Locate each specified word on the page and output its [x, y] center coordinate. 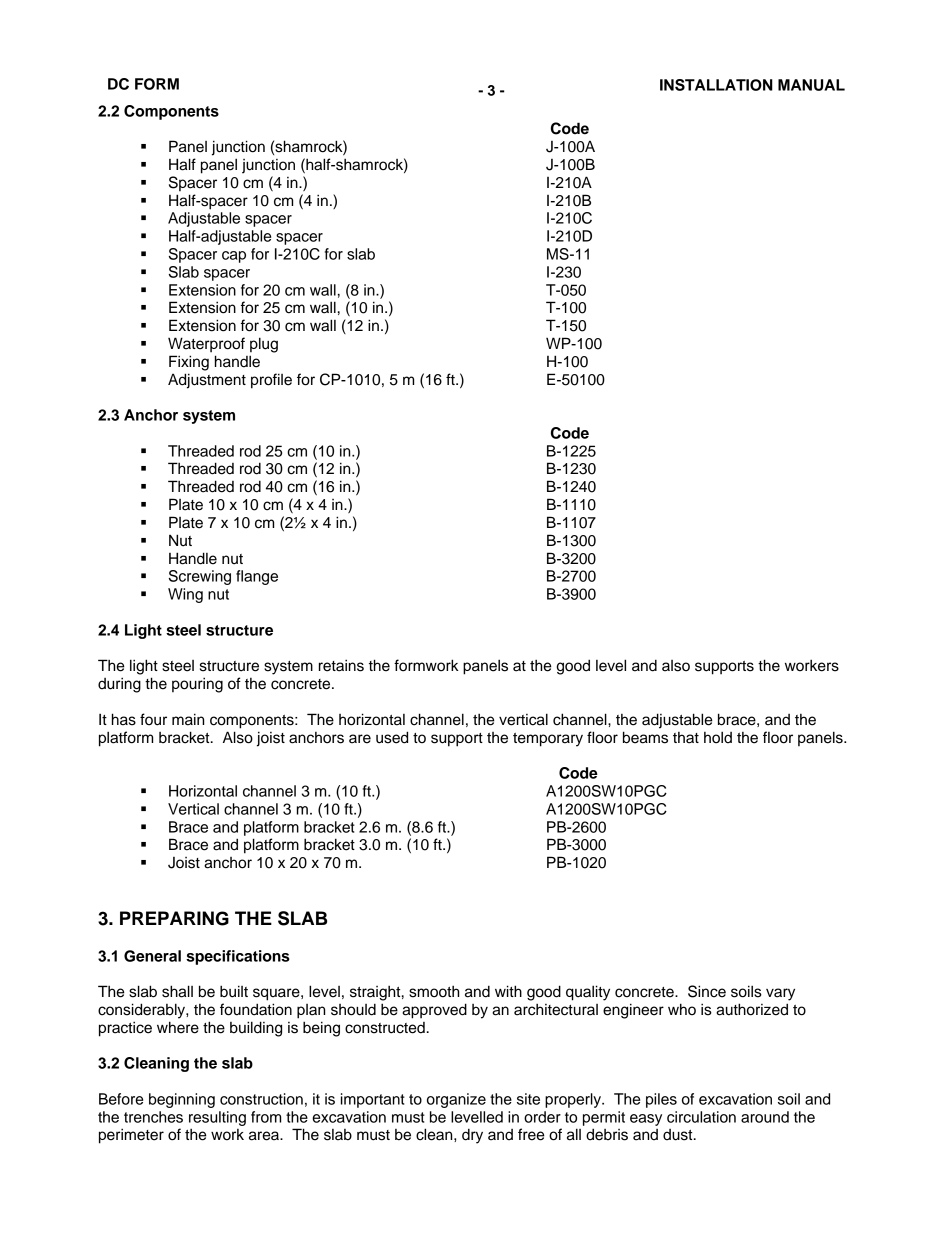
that [686, 738]
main [188, 719]
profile [271, 381]
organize [456, 1100]
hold [718, 737]
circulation [701, 1117]
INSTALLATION [716, 85]
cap [234, 257]
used [392, 737]
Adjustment [207, 381]
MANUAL [811, 85]
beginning [182, 1100]
